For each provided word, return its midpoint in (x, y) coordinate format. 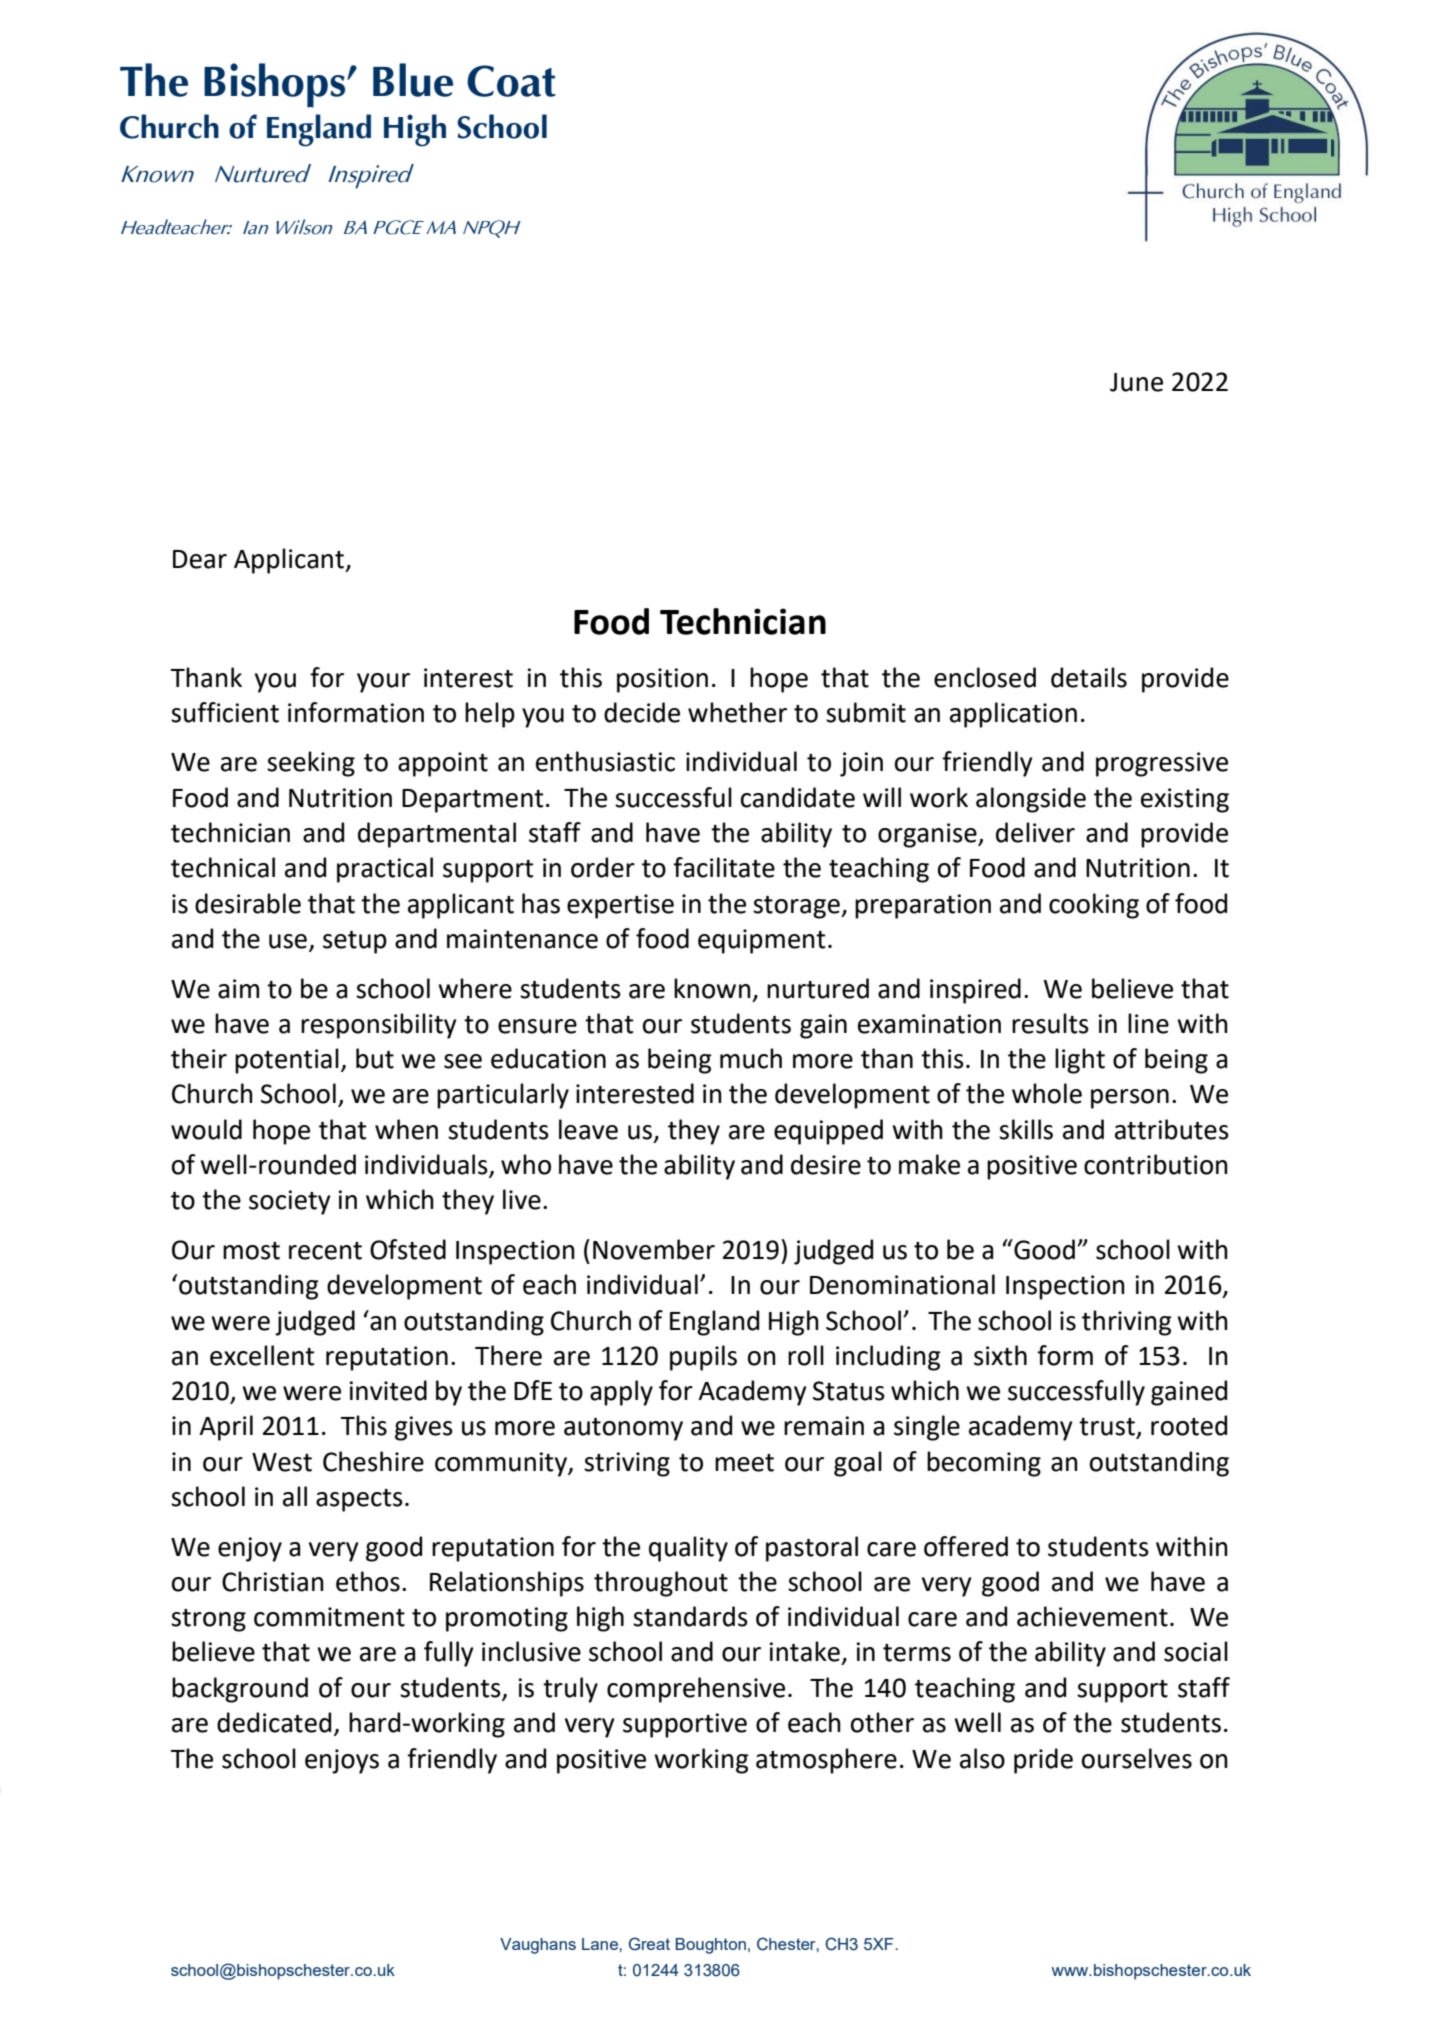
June (1136, 382)
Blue (413, 80)
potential (287, 1061)
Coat (511, 81)
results (1050, 1023)
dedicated (274, 1722)
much (751, 1058)
